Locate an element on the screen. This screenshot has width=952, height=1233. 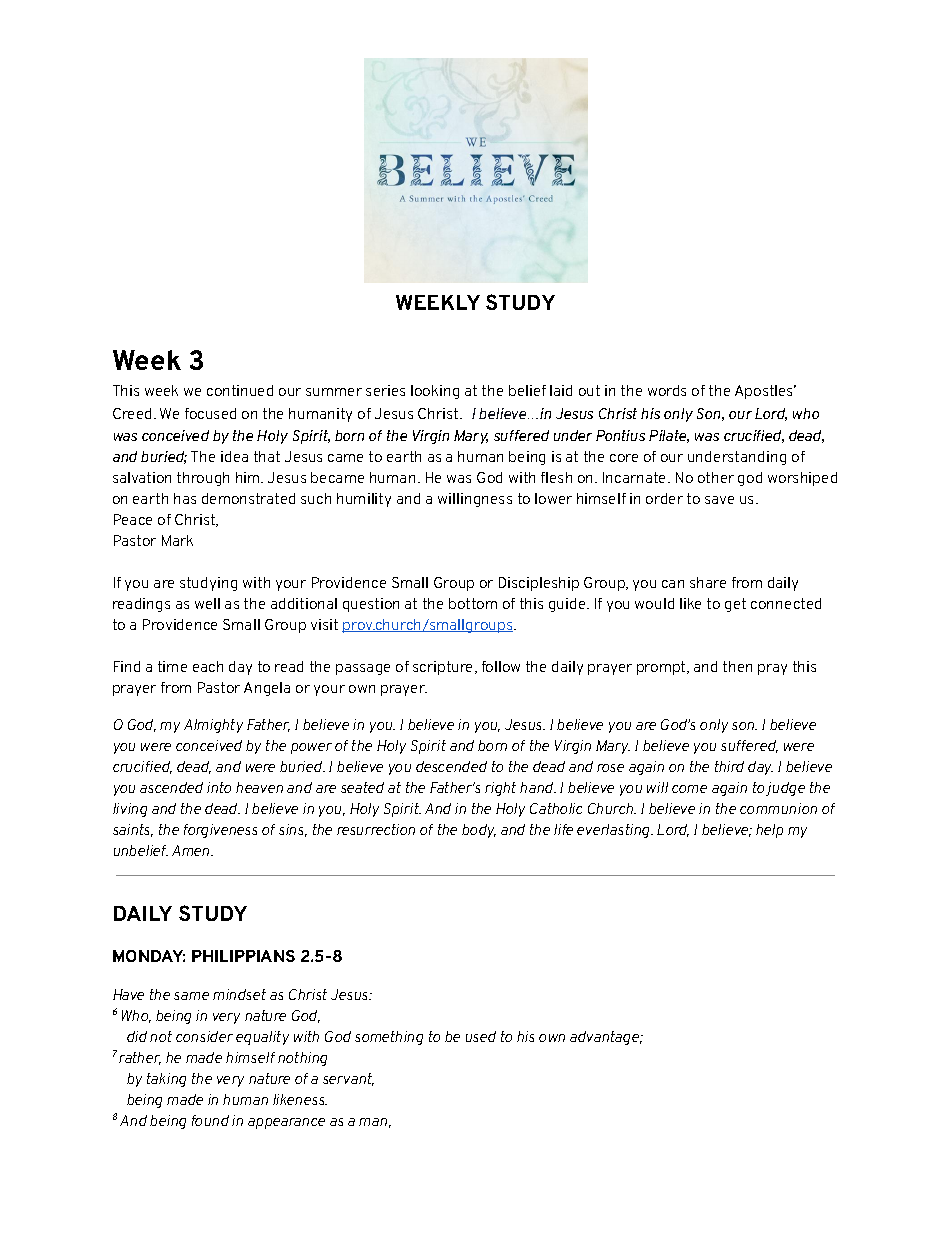
looking is located at coordinates (435, 392).
